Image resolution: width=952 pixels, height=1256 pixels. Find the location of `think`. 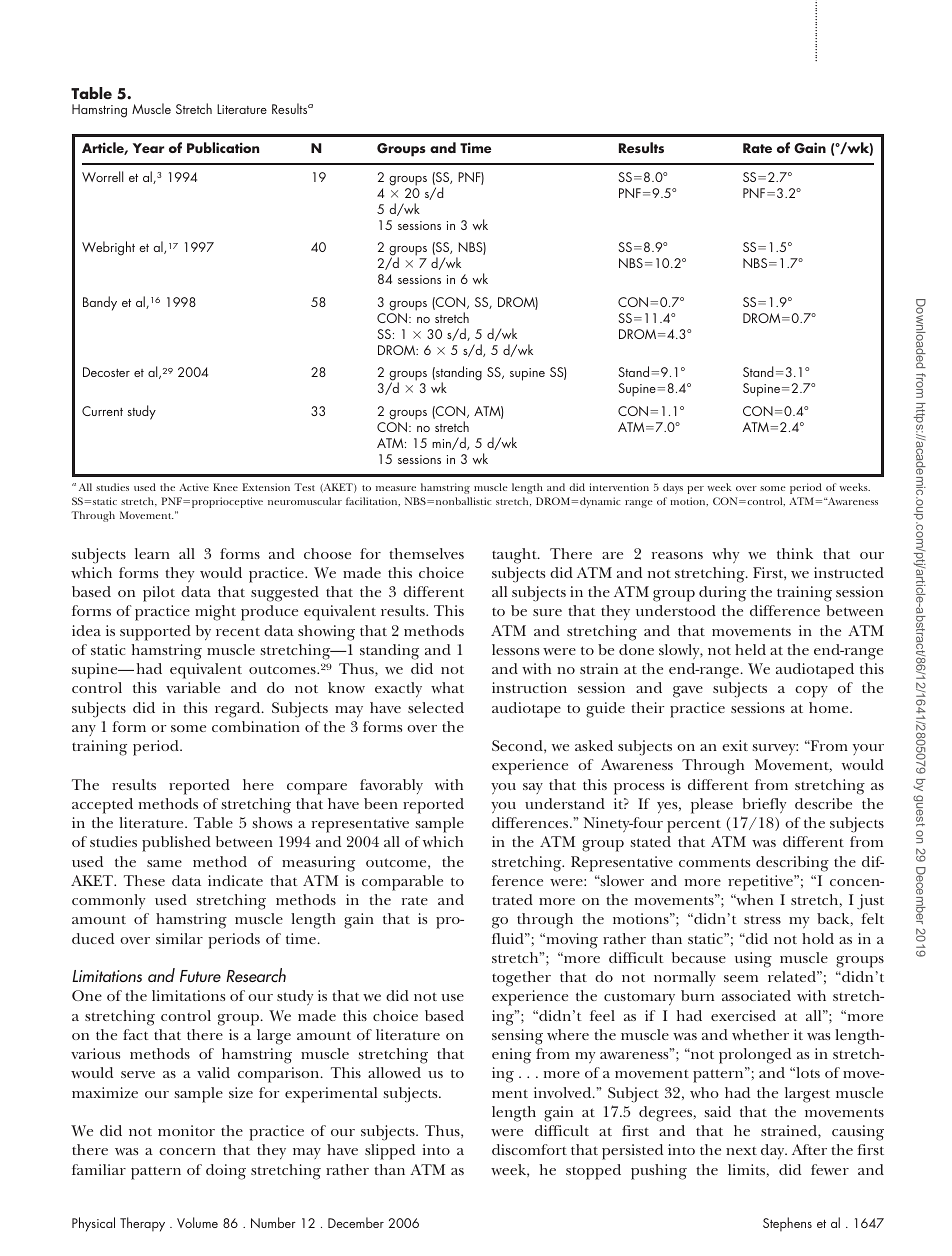

think is located at coordinates (795, 553).
